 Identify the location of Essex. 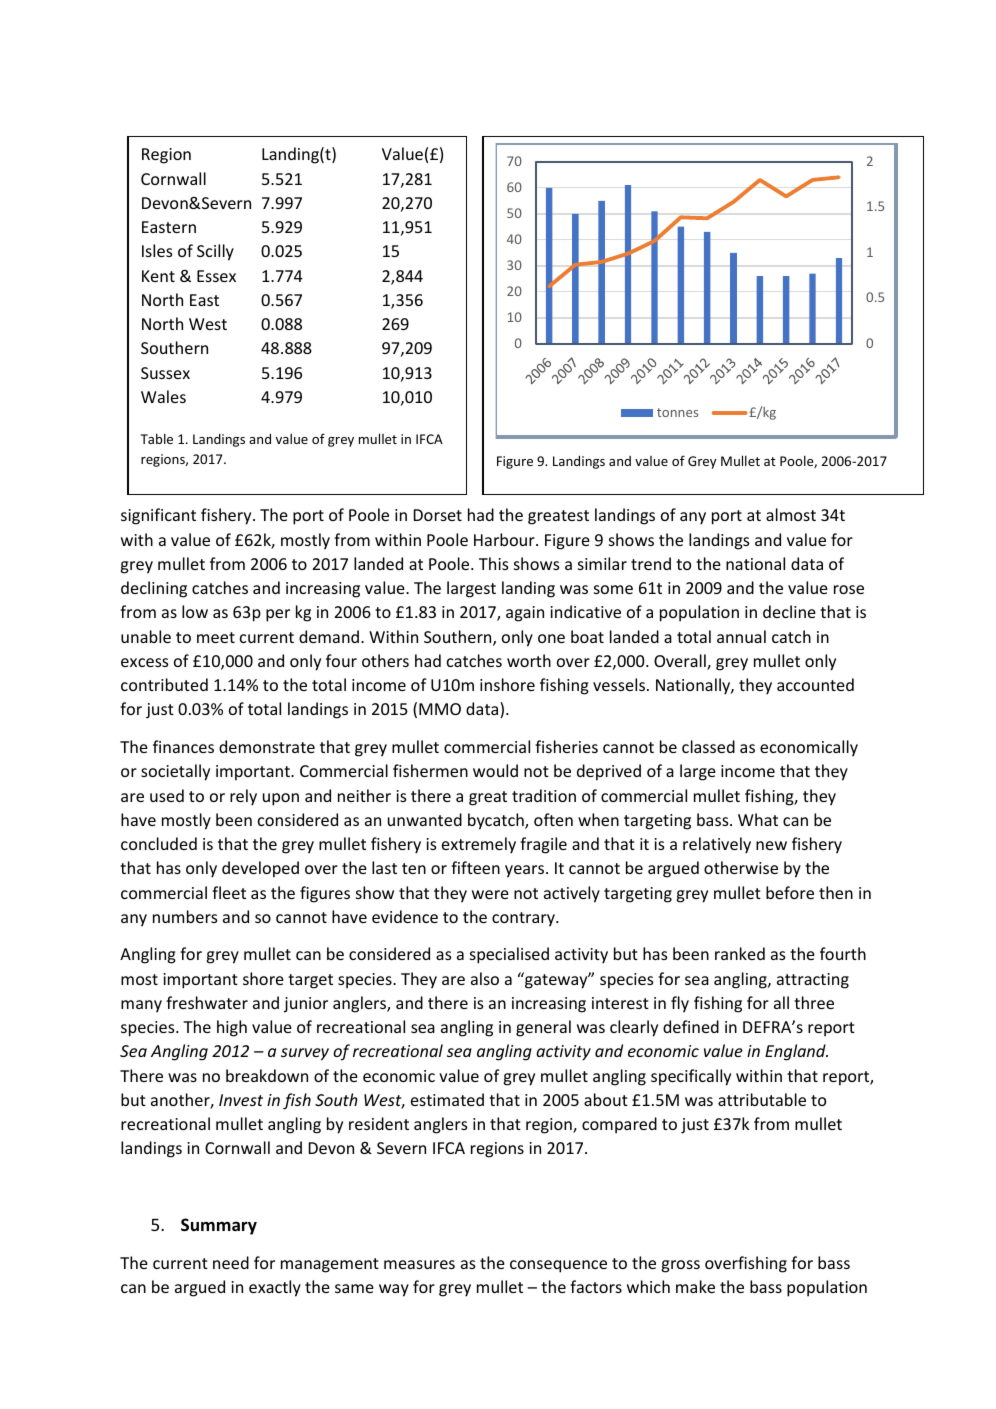
(216, 276).
